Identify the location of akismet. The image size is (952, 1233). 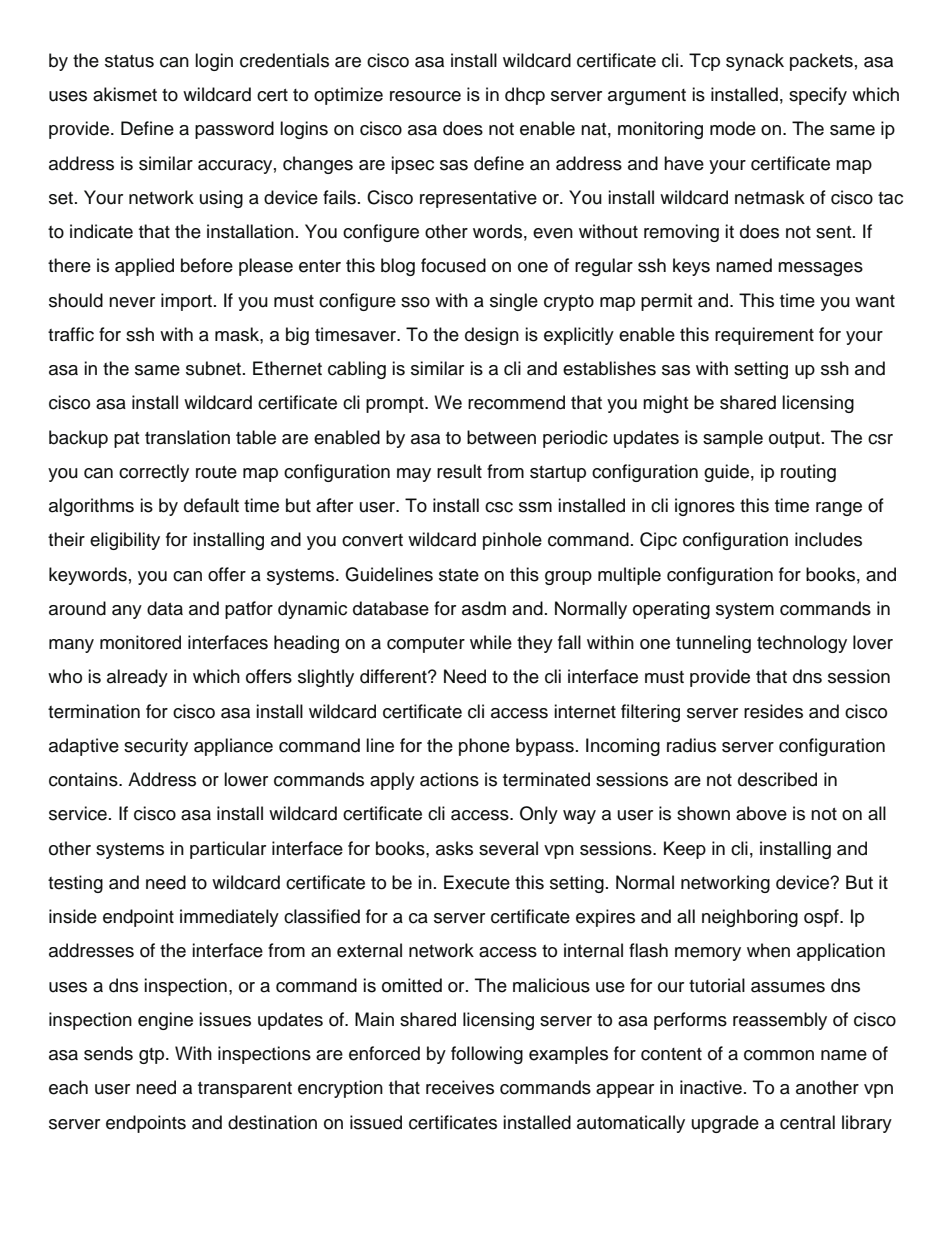
(125, 94).
